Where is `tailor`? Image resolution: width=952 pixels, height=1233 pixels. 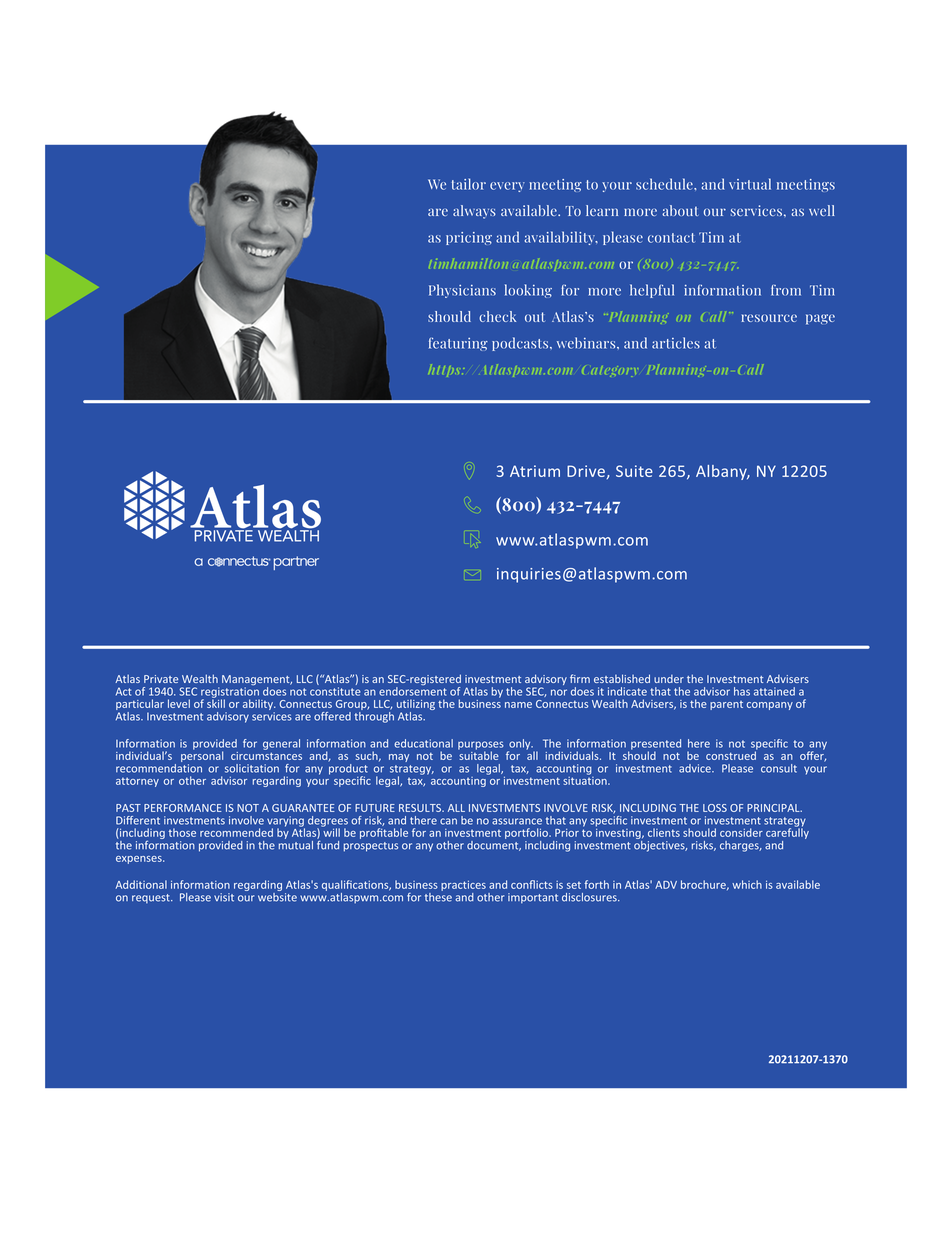 tailor is located at coordinates (469, 184).
